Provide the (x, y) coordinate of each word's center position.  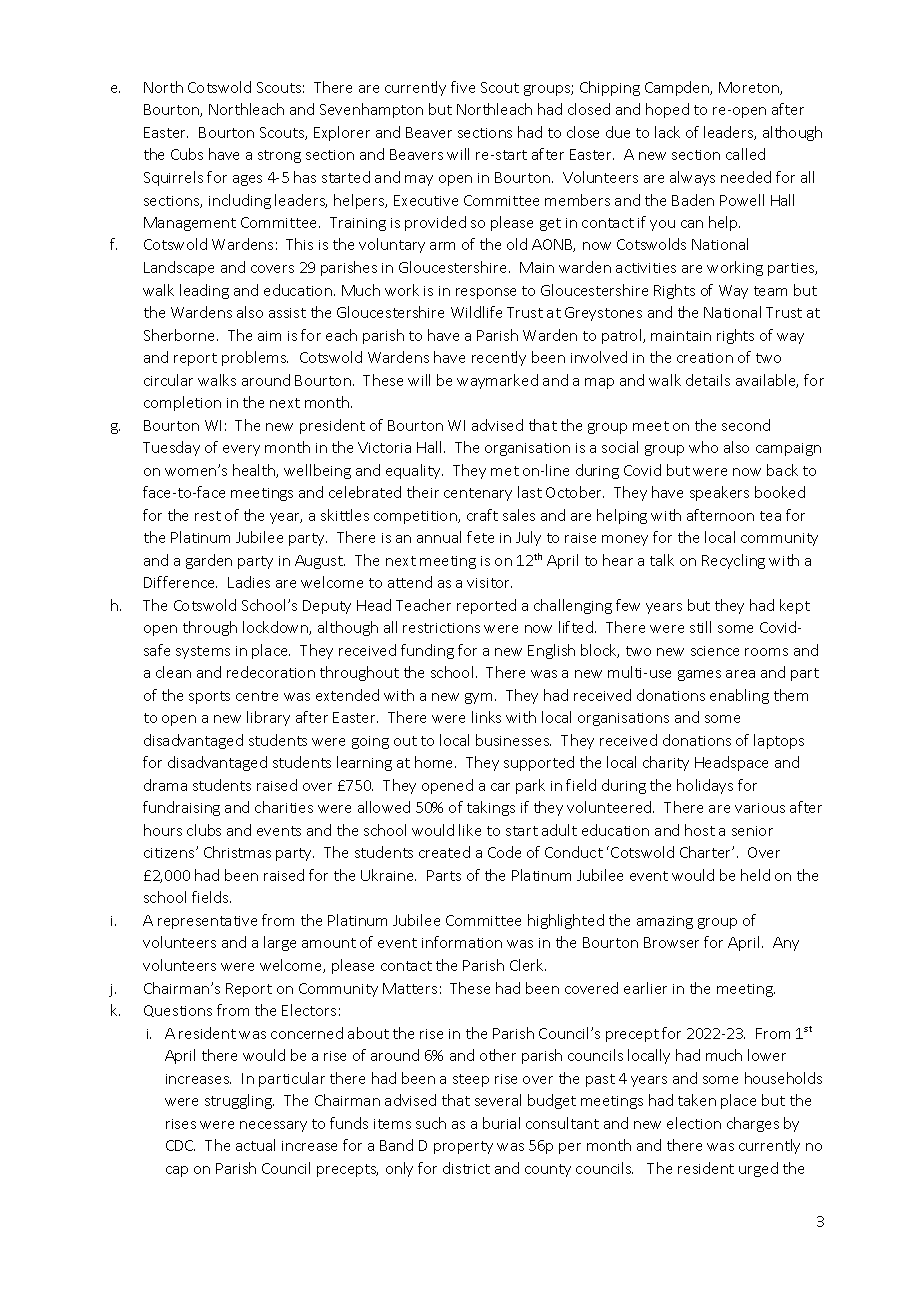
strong (279, 156)
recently (499, 358)
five (463, 87)
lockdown (276, 628)
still (700, 627)
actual (255, 1145)
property (463, 1147)
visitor (489, 583)
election (694, 1123)
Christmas (237, 852)
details (708, 380)
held (755, 875)
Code (504, 852)
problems (255, 358)
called (745, 154)
